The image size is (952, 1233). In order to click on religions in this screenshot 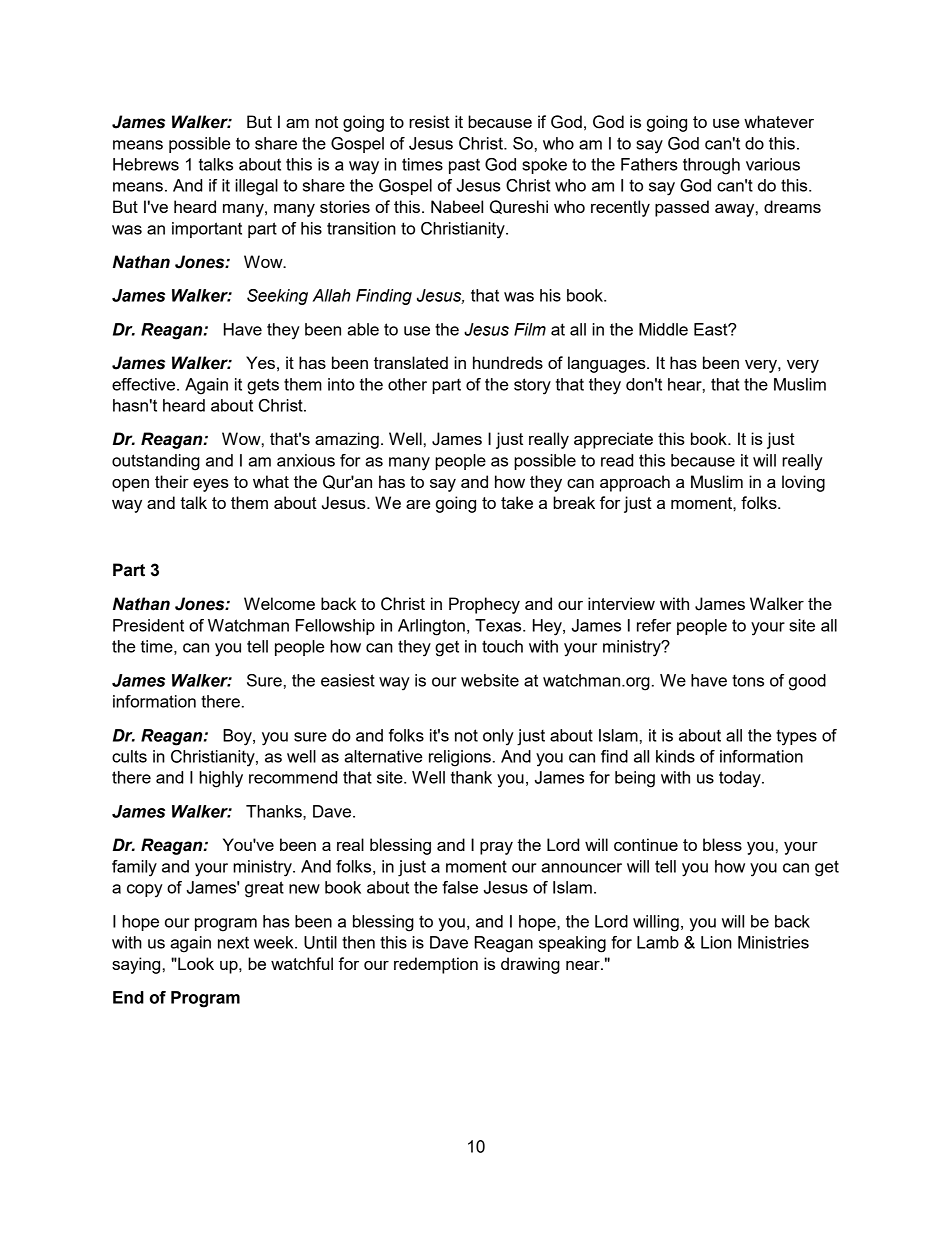, I will do `click(460, 758)`.
